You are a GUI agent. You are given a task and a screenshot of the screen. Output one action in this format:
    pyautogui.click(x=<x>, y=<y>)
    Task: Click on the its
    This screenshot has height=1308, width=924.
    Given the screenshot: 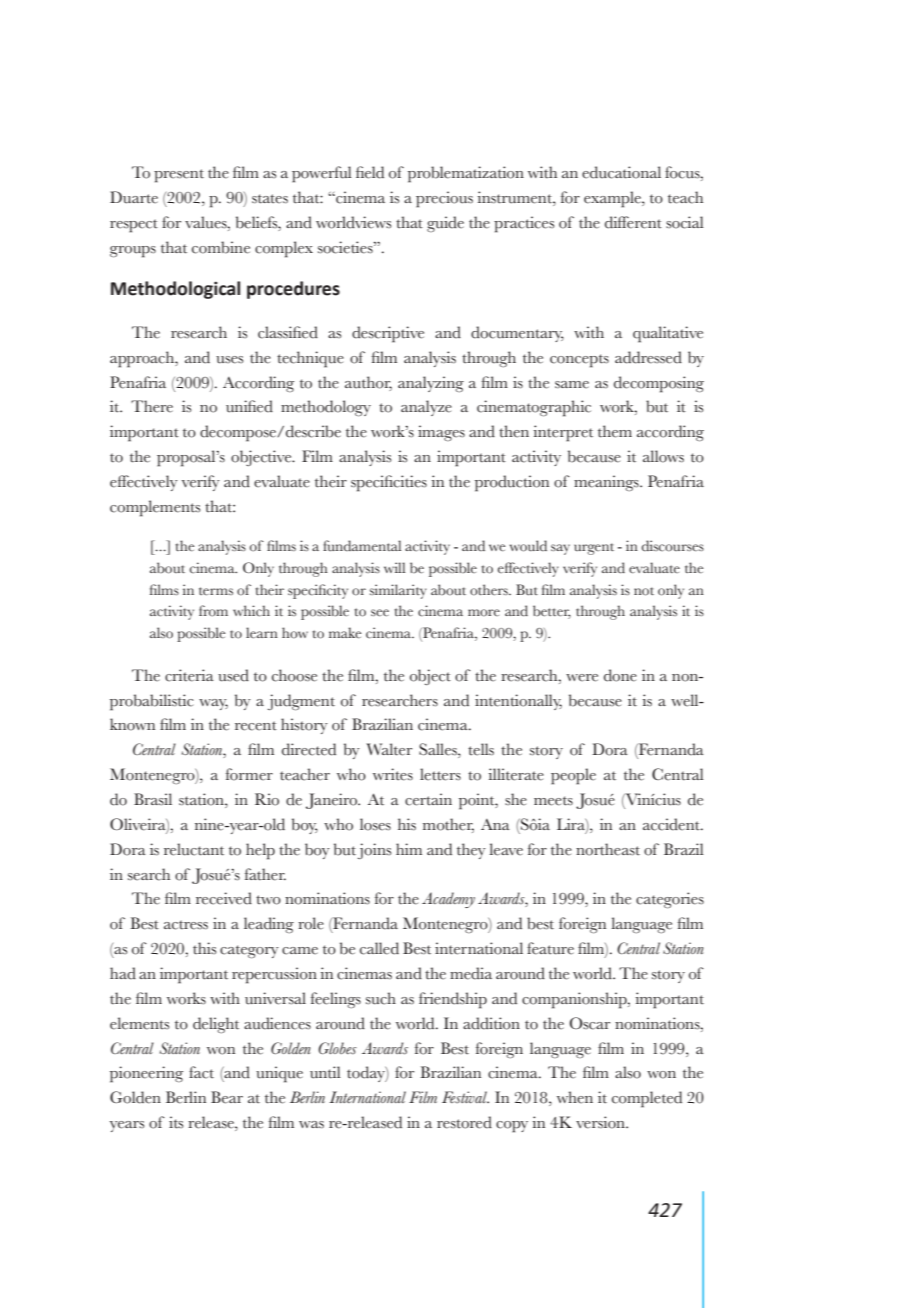 What is the action you would take?
    pyautogui.click(x=176, y=1122)
